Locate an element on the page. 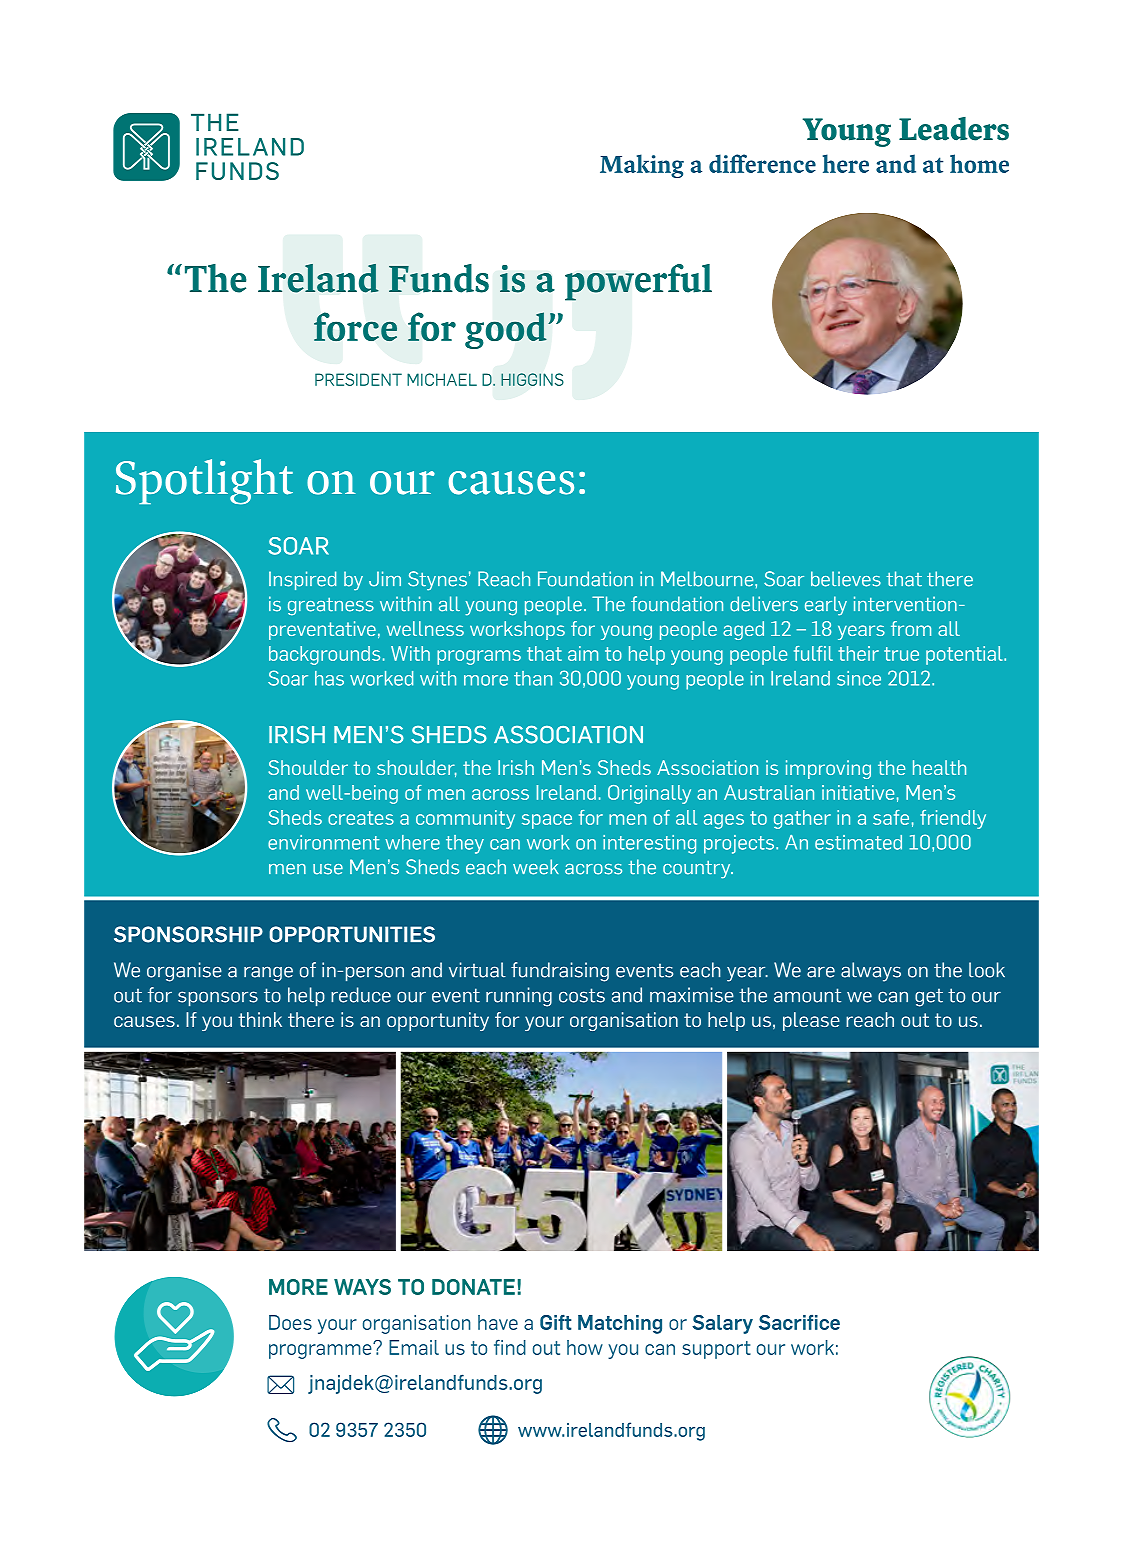  believes is located at coordinates (846, 579).
